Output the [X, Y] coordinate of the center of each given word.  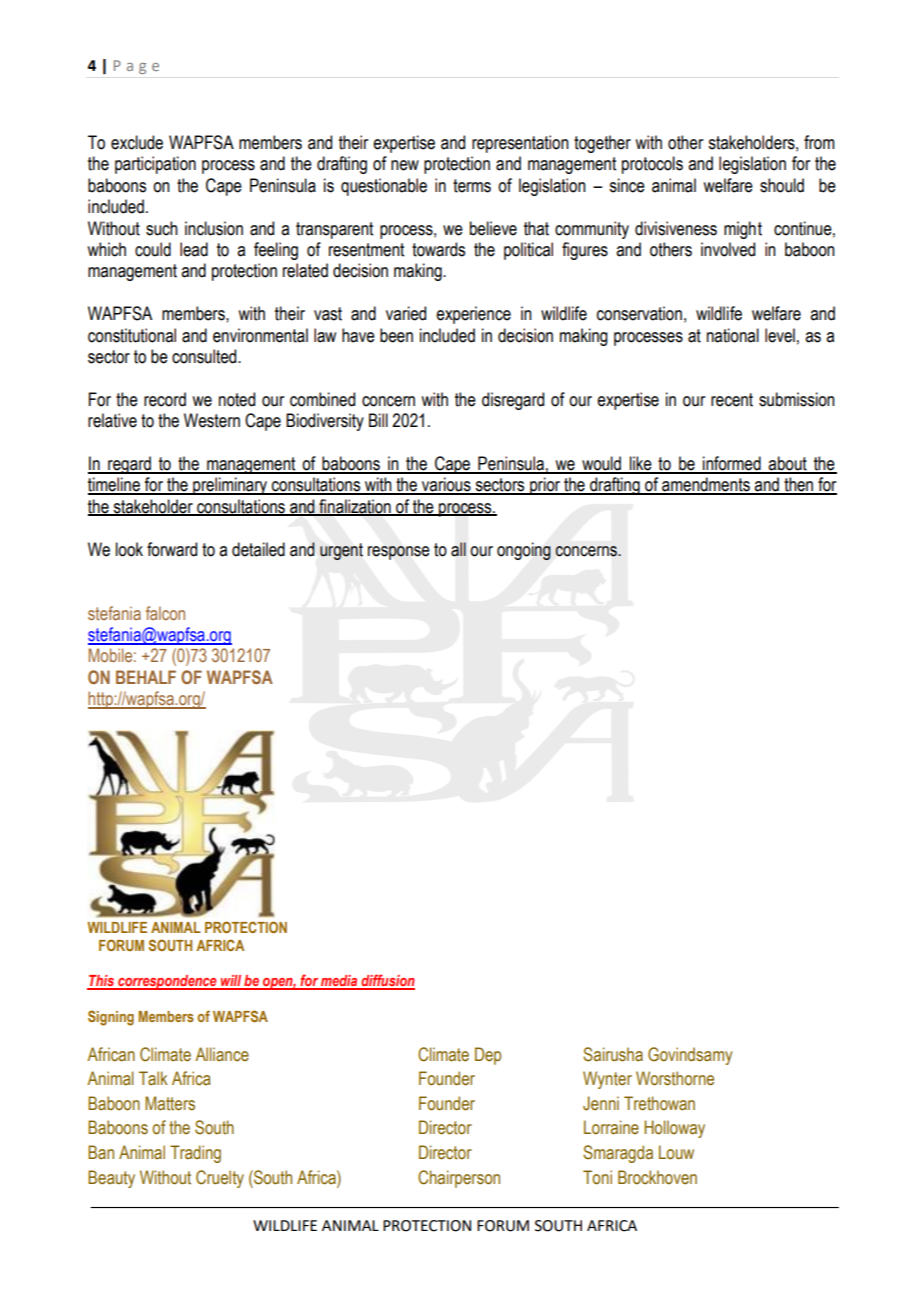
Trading [195, 1154]
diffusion [387, 981]
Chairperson [459, 1179]
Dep [488, 1056]
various [446, 485]
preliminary [230, 486]
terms [472, 186]
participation [155, 165]
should [782, 185]
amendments [706, 485]
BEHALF [146, 677]
